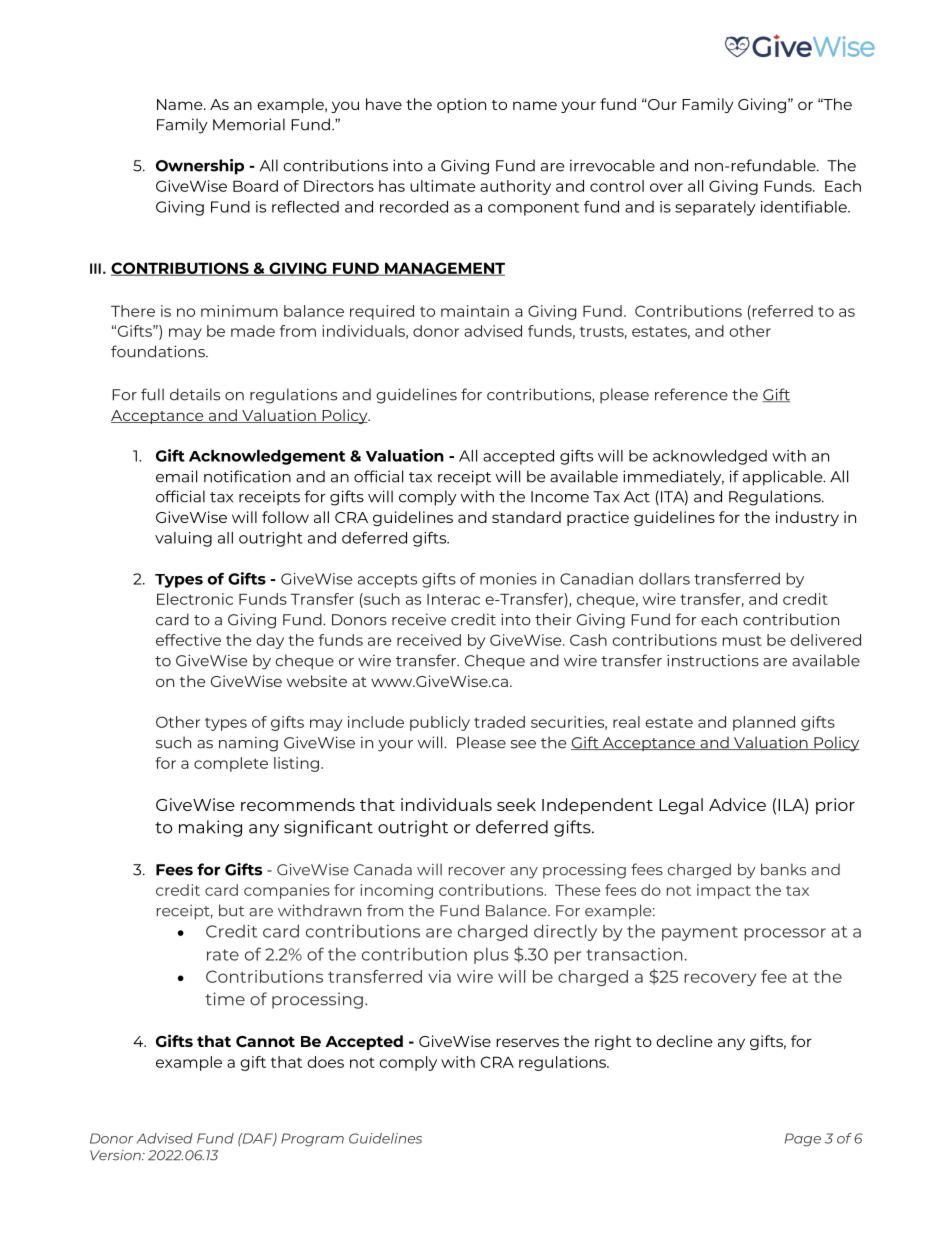 This document has width=952, height=1233. I want to click on email, so click(176, 476).
